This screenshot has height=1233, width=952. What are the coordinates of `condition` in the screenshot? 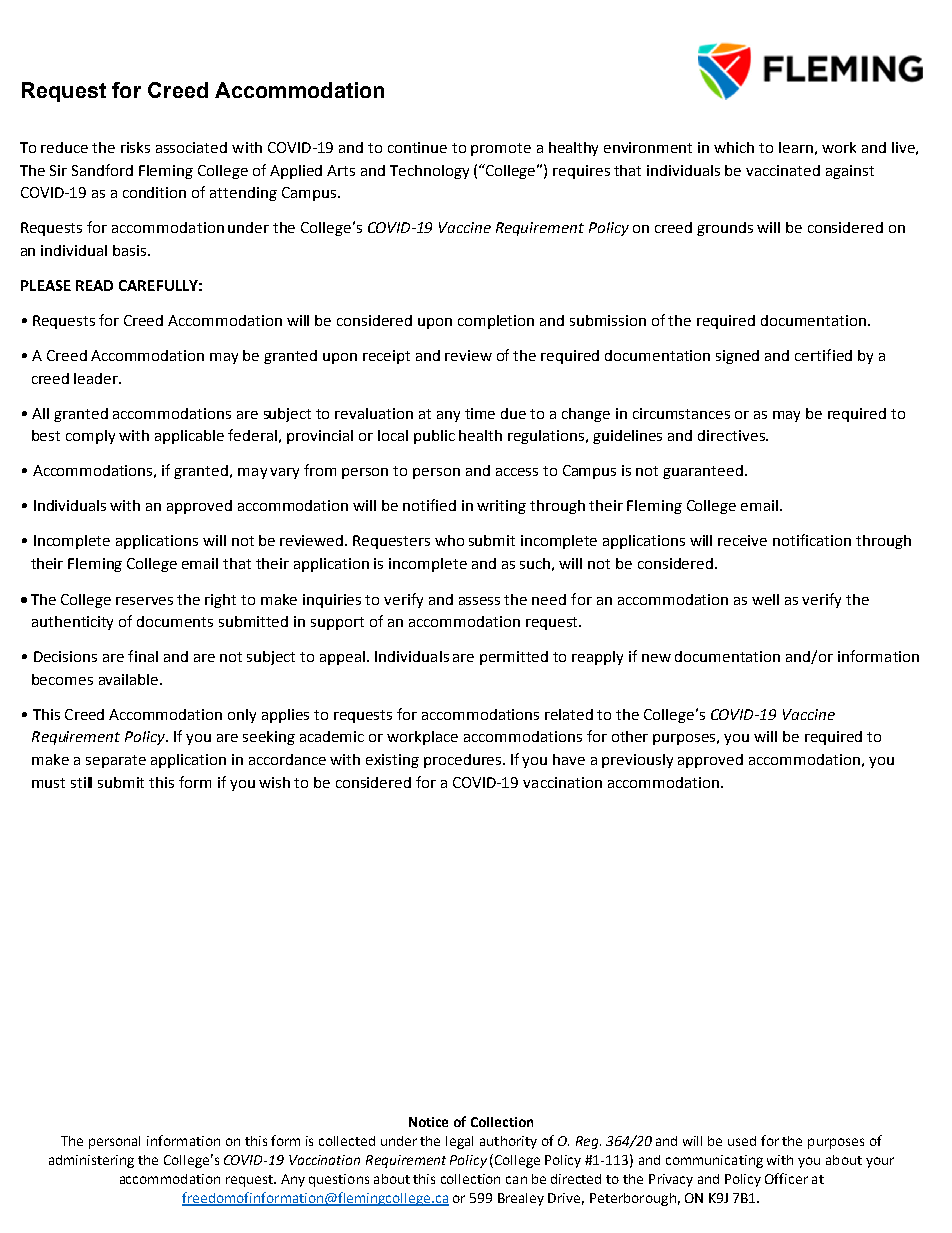 It's located at (154, 192).
